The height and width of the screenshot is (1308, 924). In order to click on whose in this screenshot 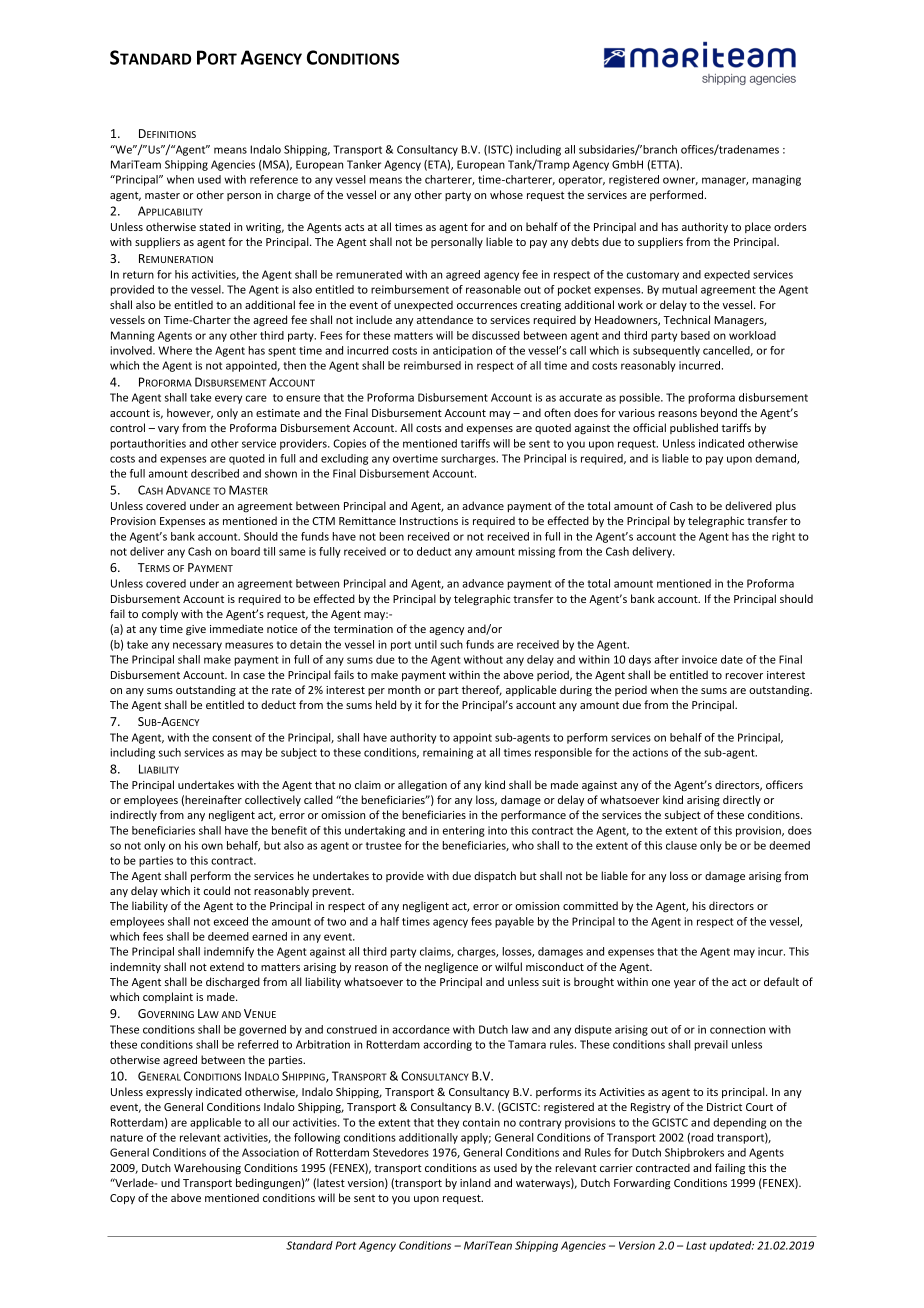, I will do `click(506, 194)`.
